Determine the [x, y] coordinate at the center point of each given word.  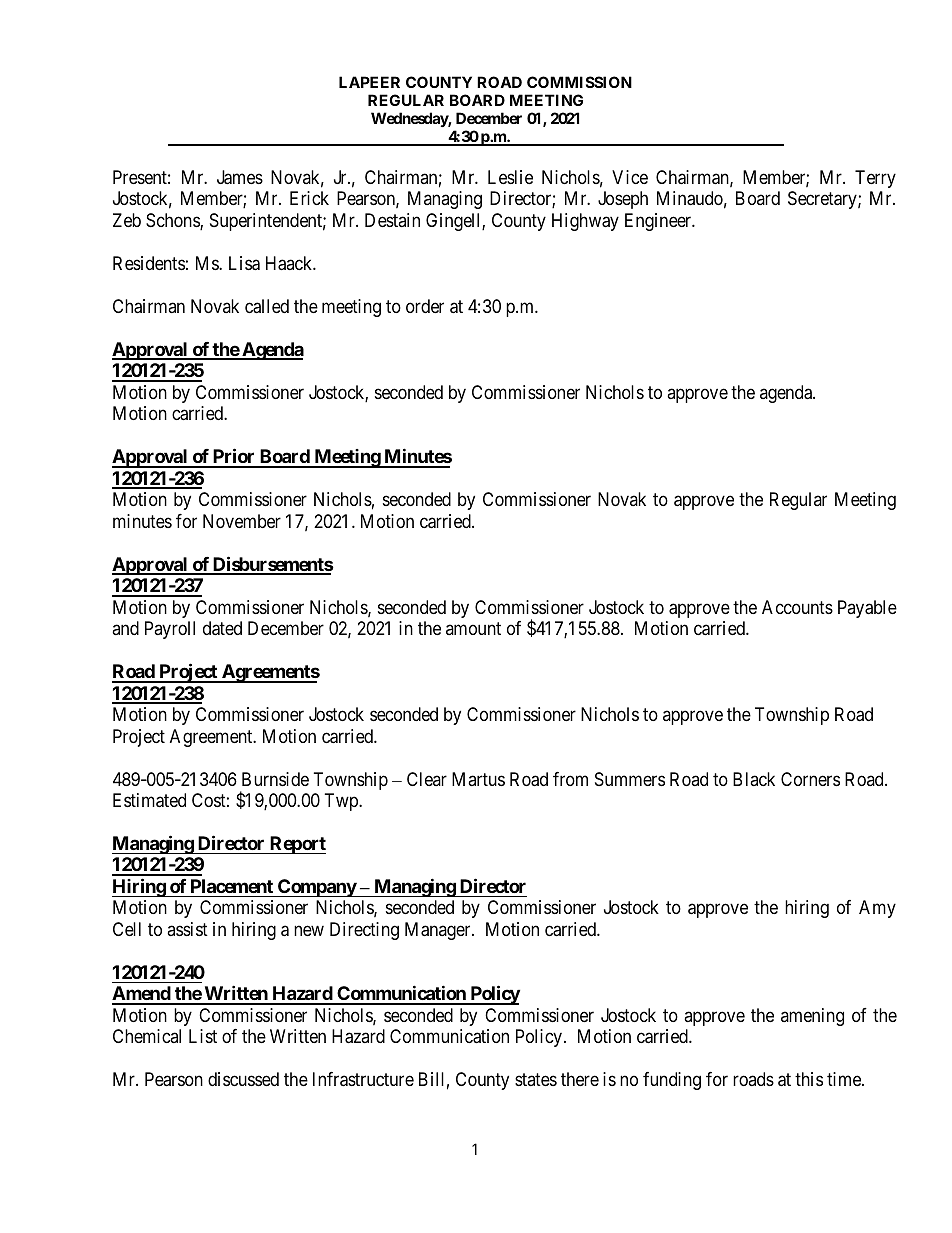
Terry [875, 179]
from [570, 779]
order [425, 306]
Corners [810, 779]
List [203, 1036]
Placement [232, 886]
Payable [867, 609]
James [240, 177]
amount [473, 628]
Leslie [510, 177]
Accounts [797, 607]
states [536, 1080]
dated [222, 628]
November [242, 521]
